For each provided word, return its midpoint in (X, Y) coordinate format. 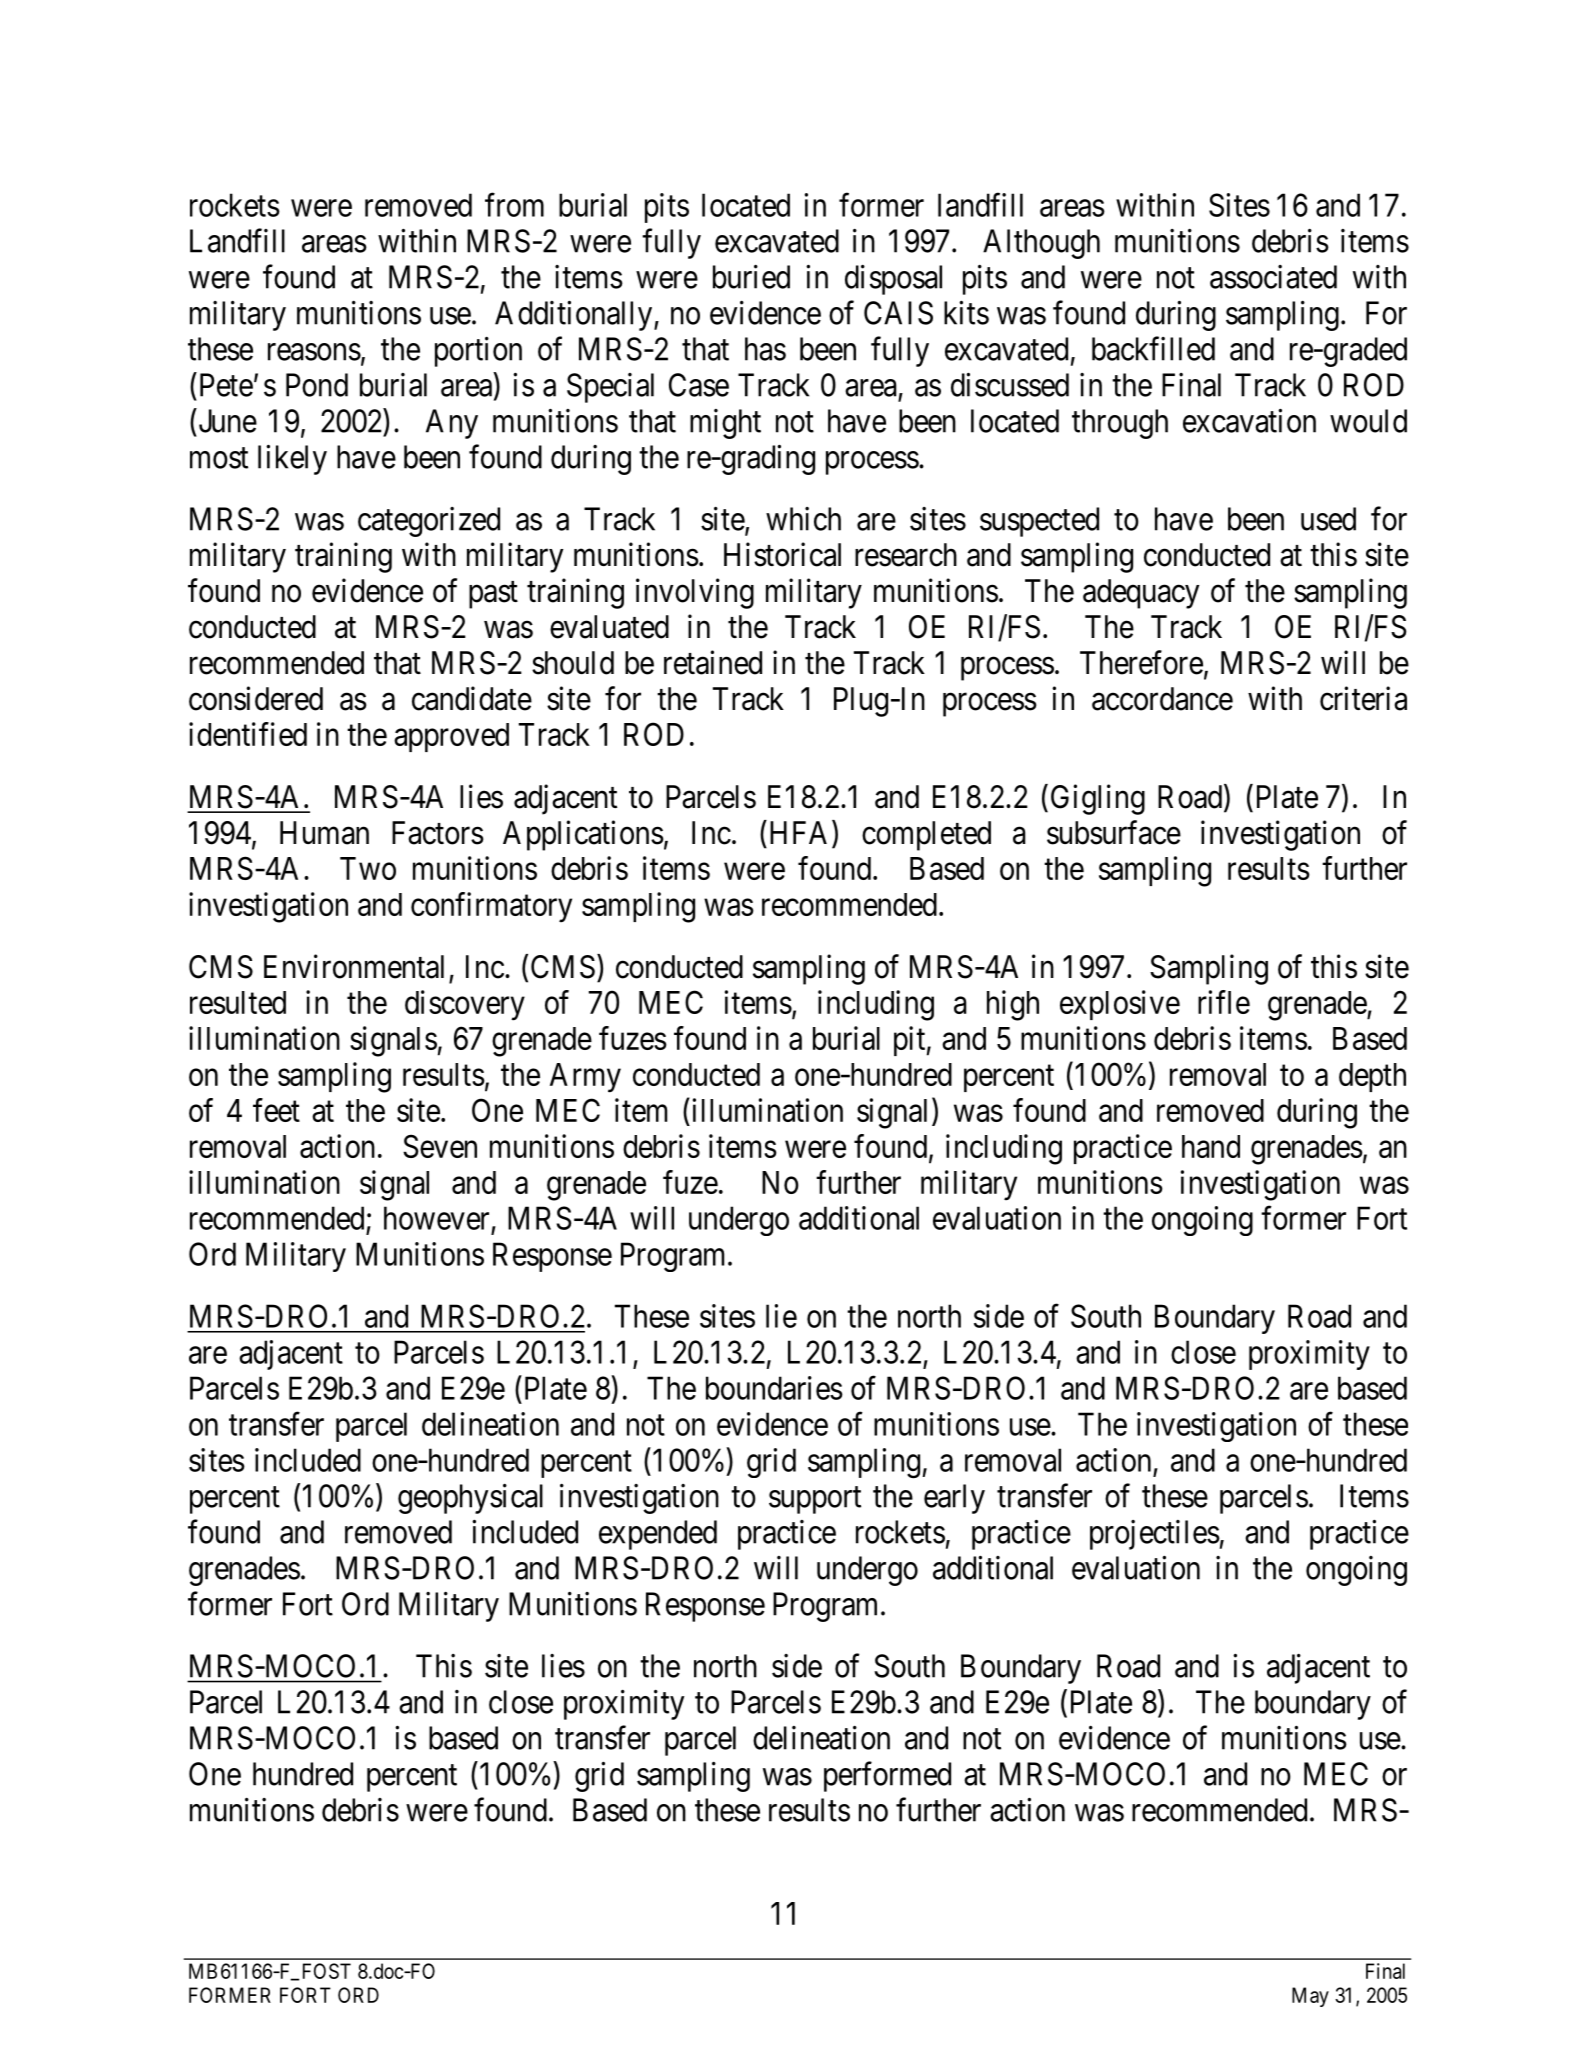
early (954, 1499)
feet (276, 1110)
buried (751, 277)
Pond (317, 385)
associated (1273, 277)
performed (887, 1776)
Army (585, 1078)
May (1310, 1997)
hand (1211, 1146)
